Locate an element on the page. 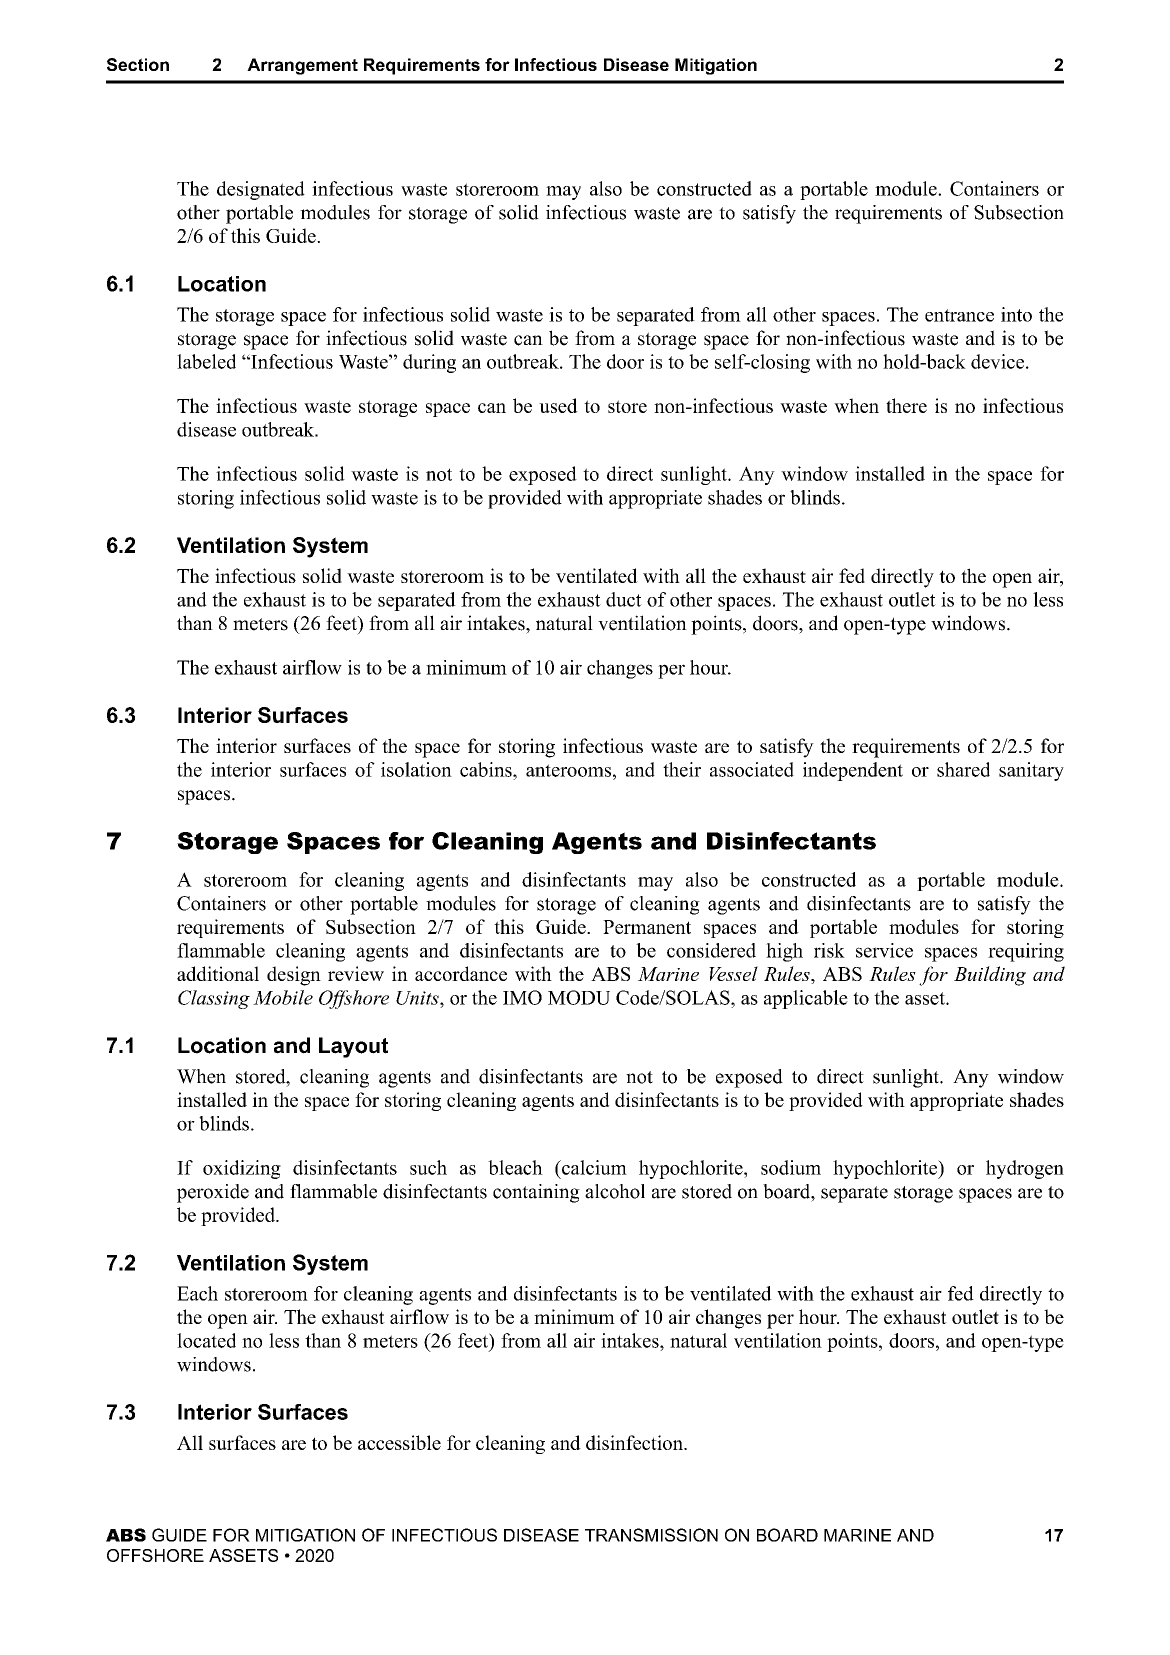 This page has height=1655, width=1170. used is located at coordinates (558, 405).
